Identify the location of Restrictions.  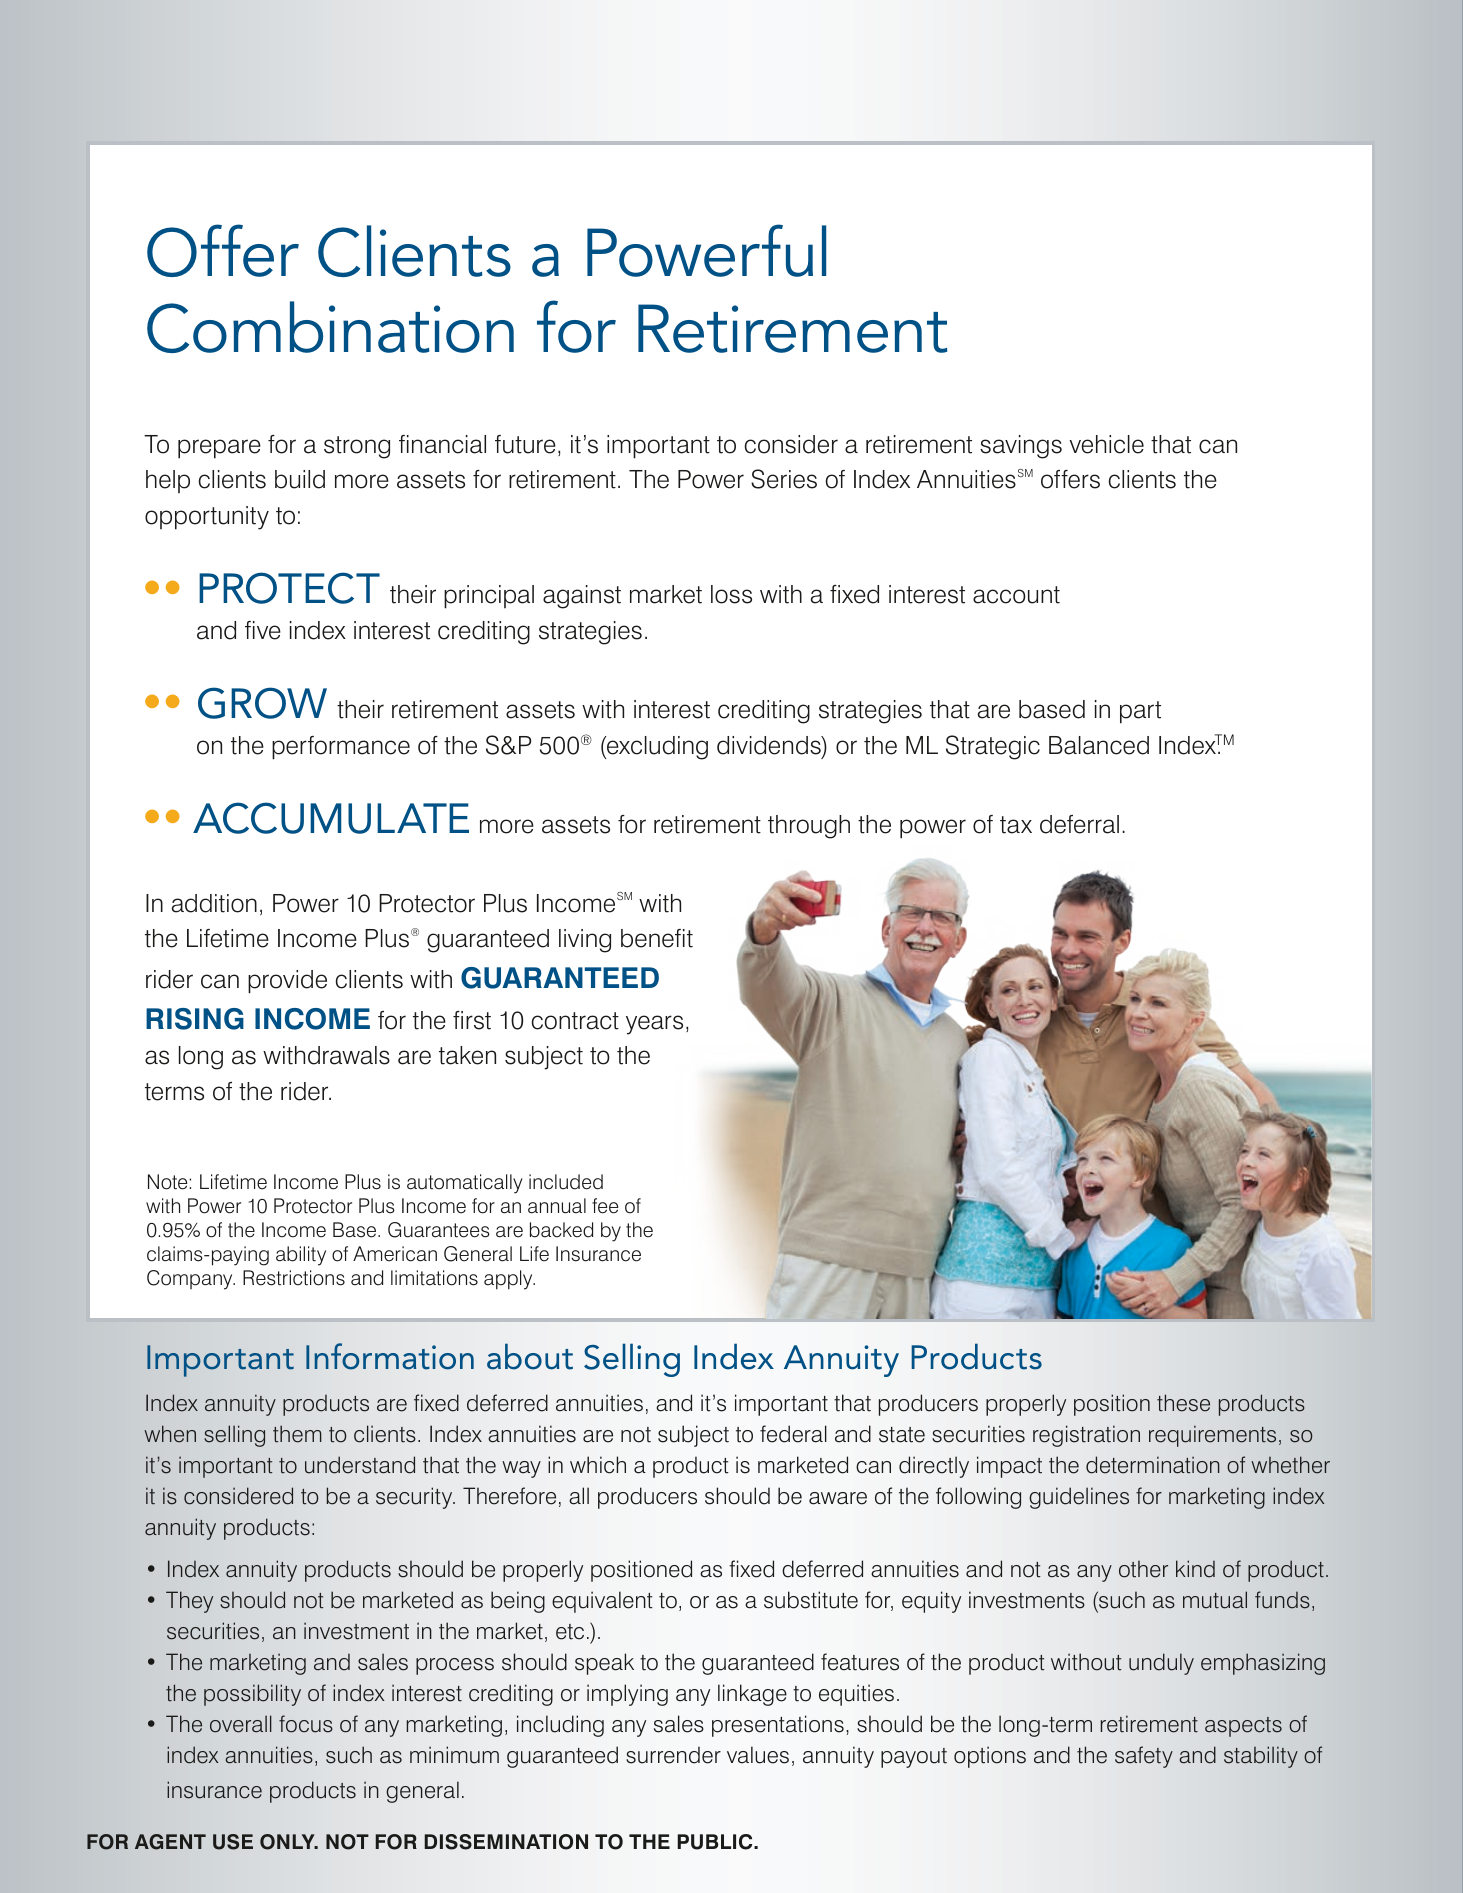
(294, 1278).
